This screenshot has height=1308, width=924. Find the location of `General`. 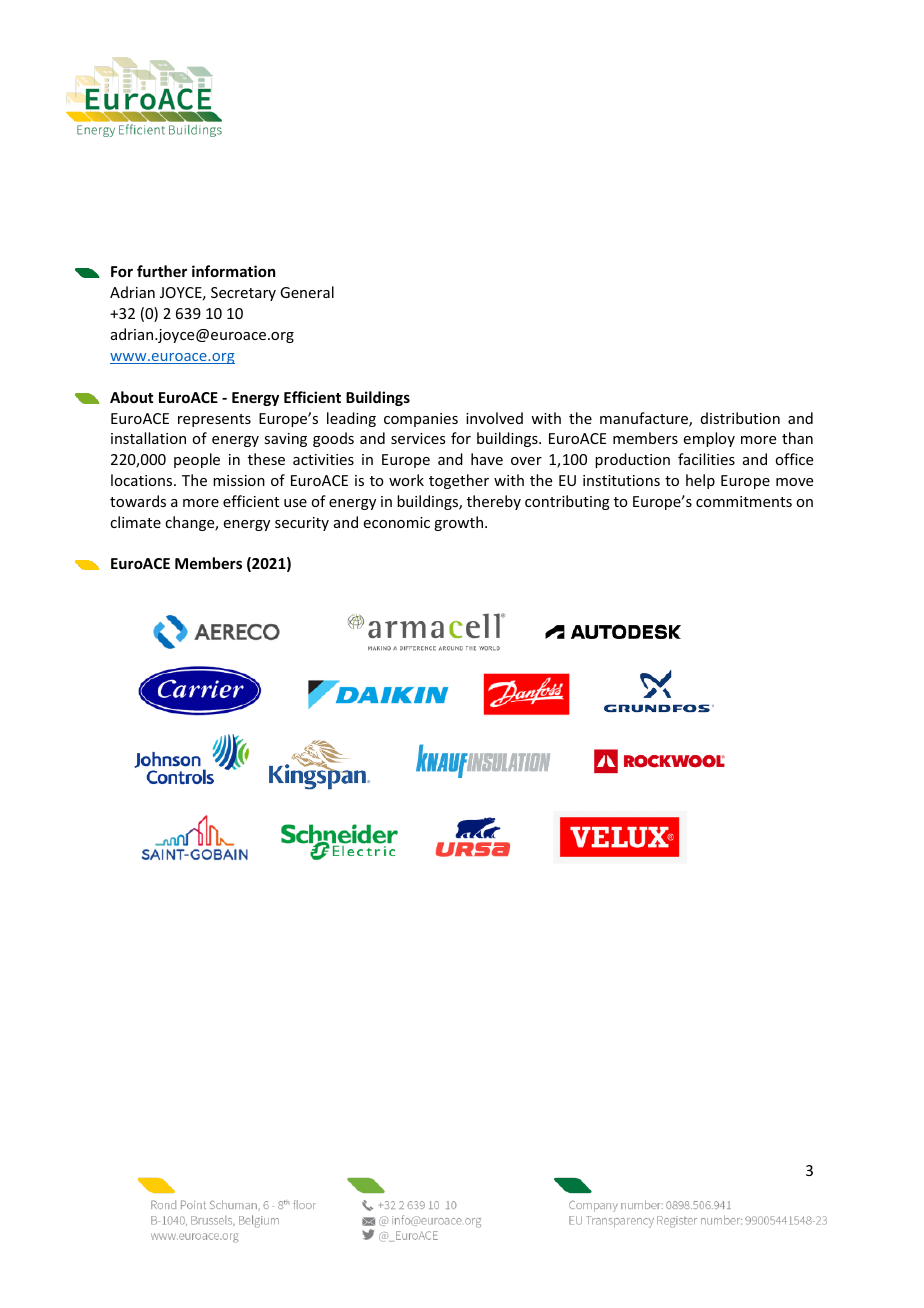

General is located at coordinates (307, 292).
